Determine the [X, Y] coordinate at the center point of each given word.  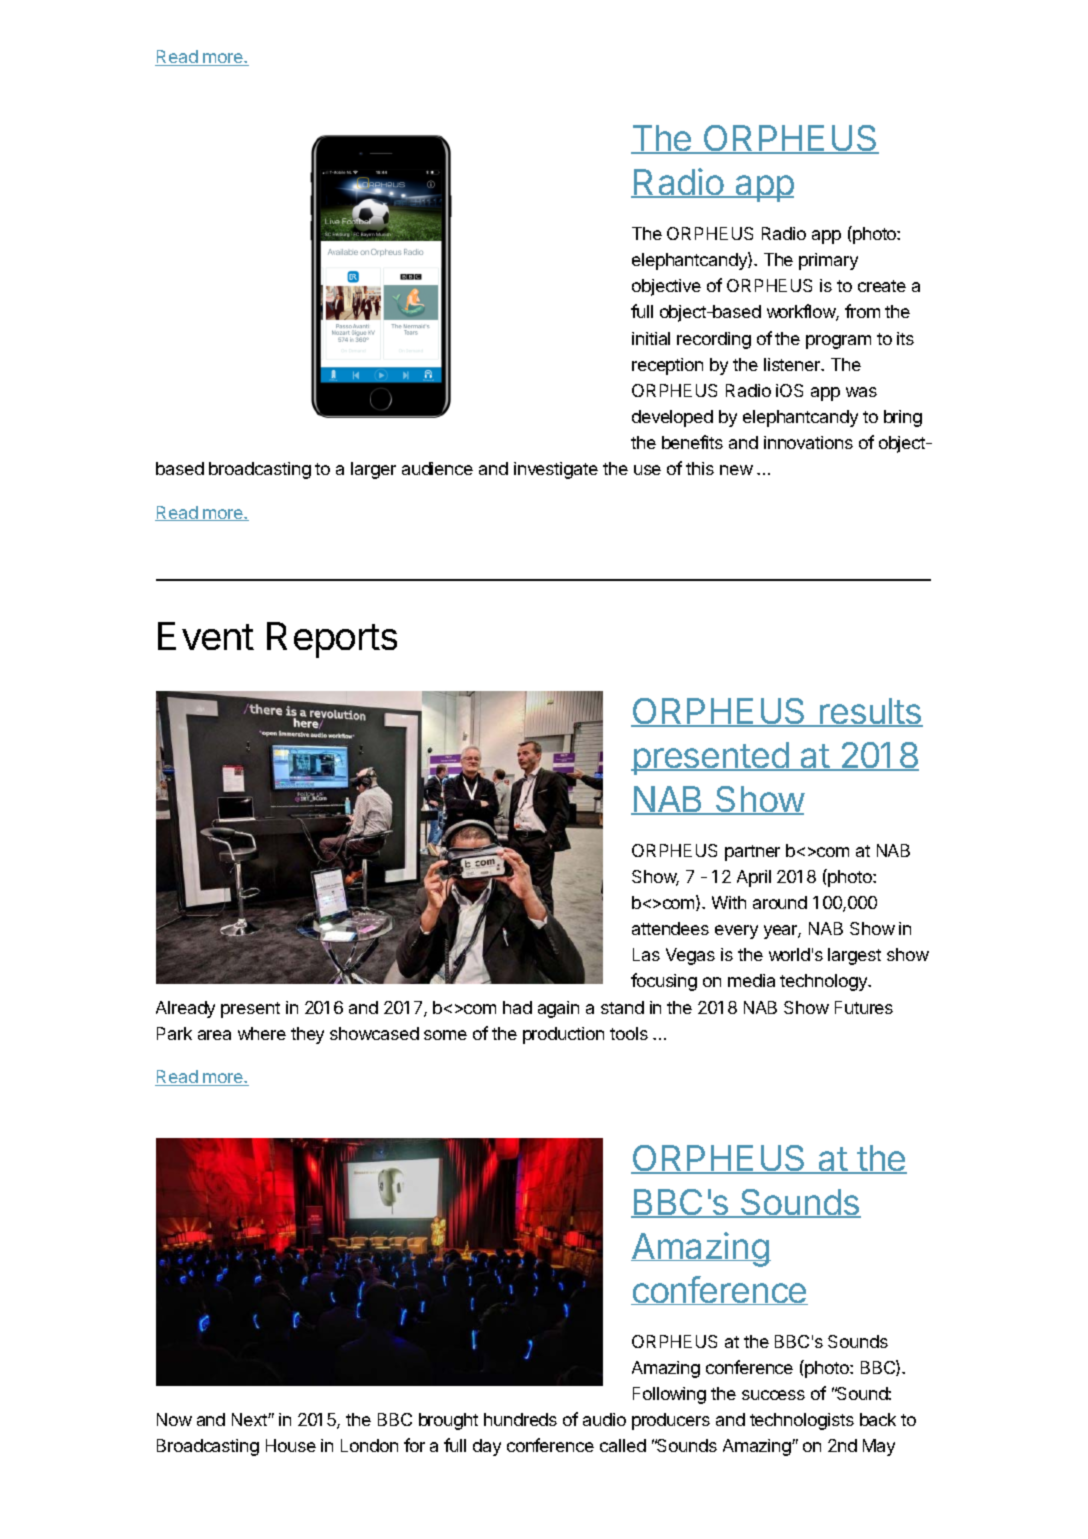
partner [752, 853]
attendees [670, 928]
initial [651, 338]
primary [828, 261]
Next [250, 1419]
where [262, 1033]
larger [373, 470]
